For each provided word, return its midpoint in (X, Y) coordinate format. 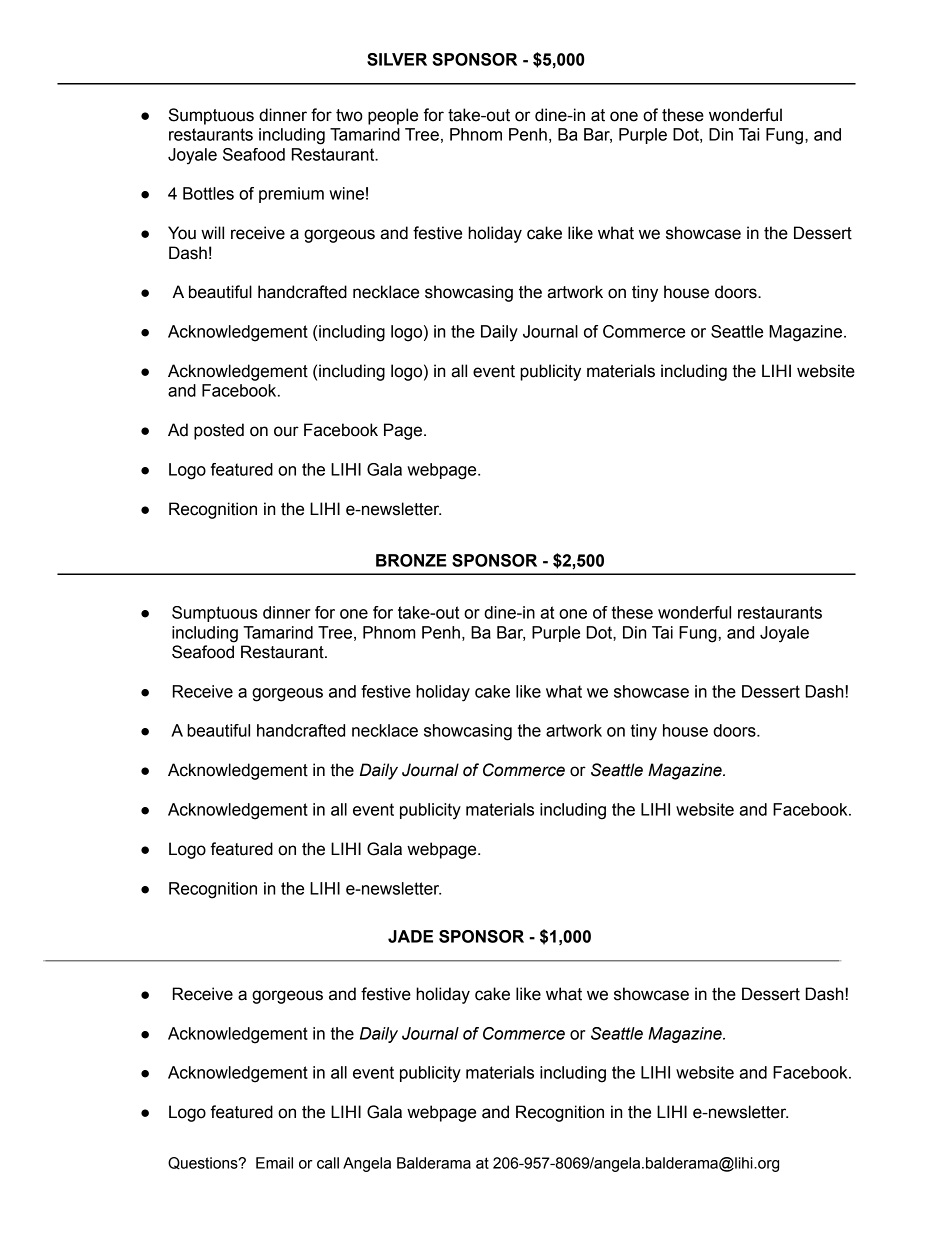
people (393, 116)
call (328, 1163)
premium (291, 195)
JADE (410, 936)
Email (274, 1163)
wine (346, 193)
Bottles (208, 193)
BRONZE (411, 560)
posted (219, 431)
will (212, 232)
